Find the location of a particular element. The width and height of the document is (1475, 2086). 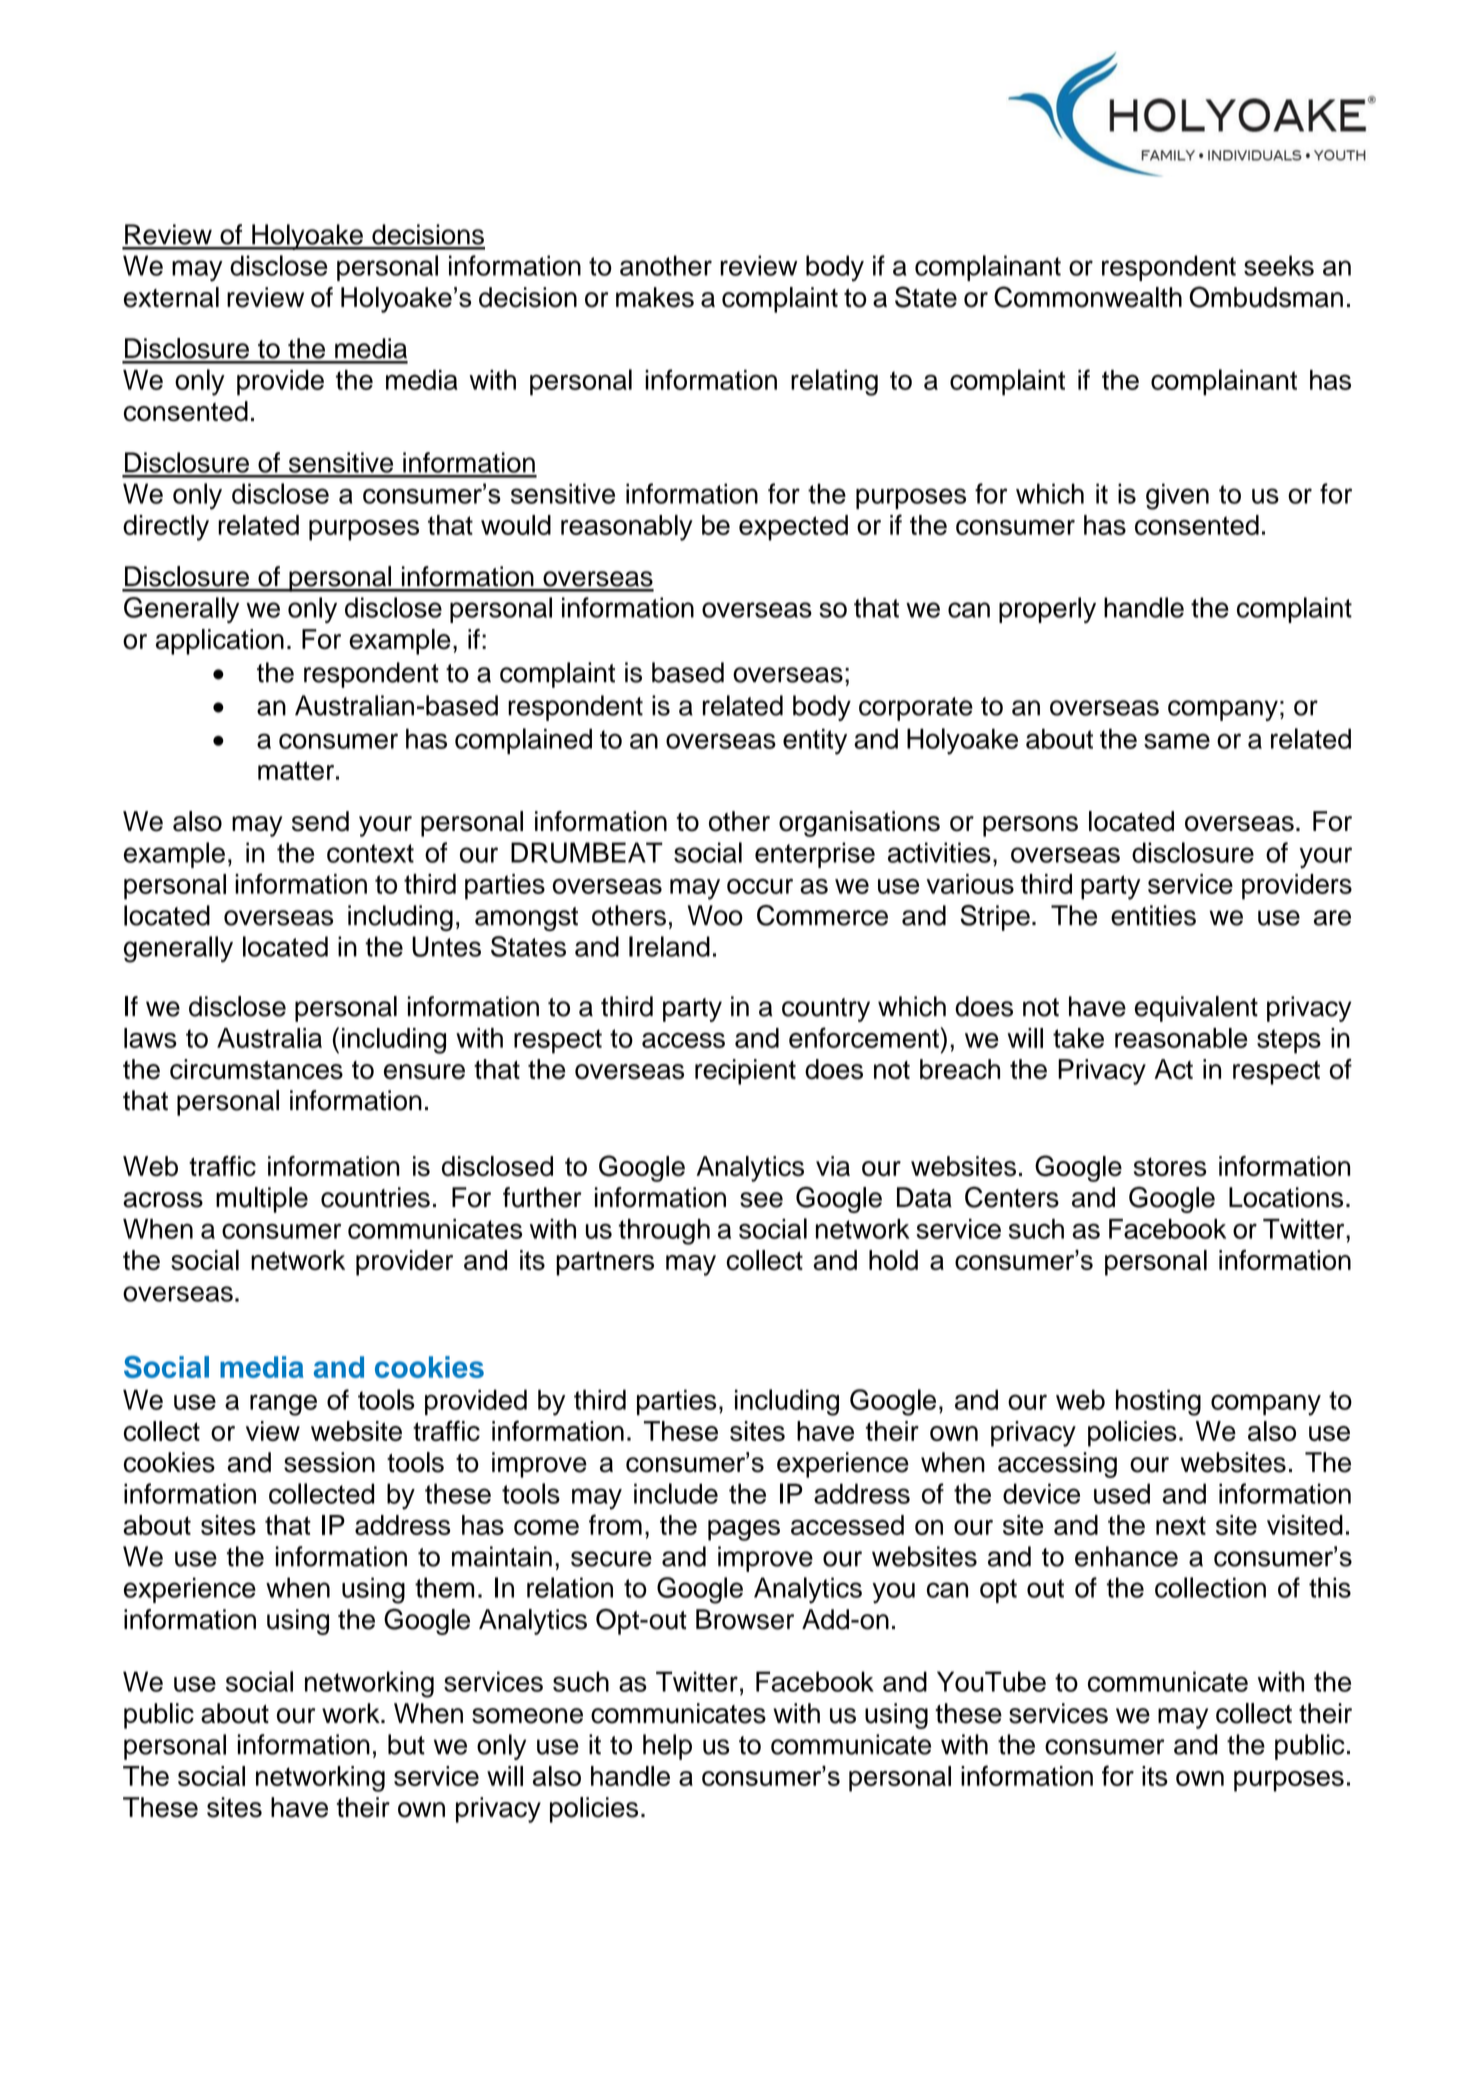

this is located at coordinates (1330, 1587).
